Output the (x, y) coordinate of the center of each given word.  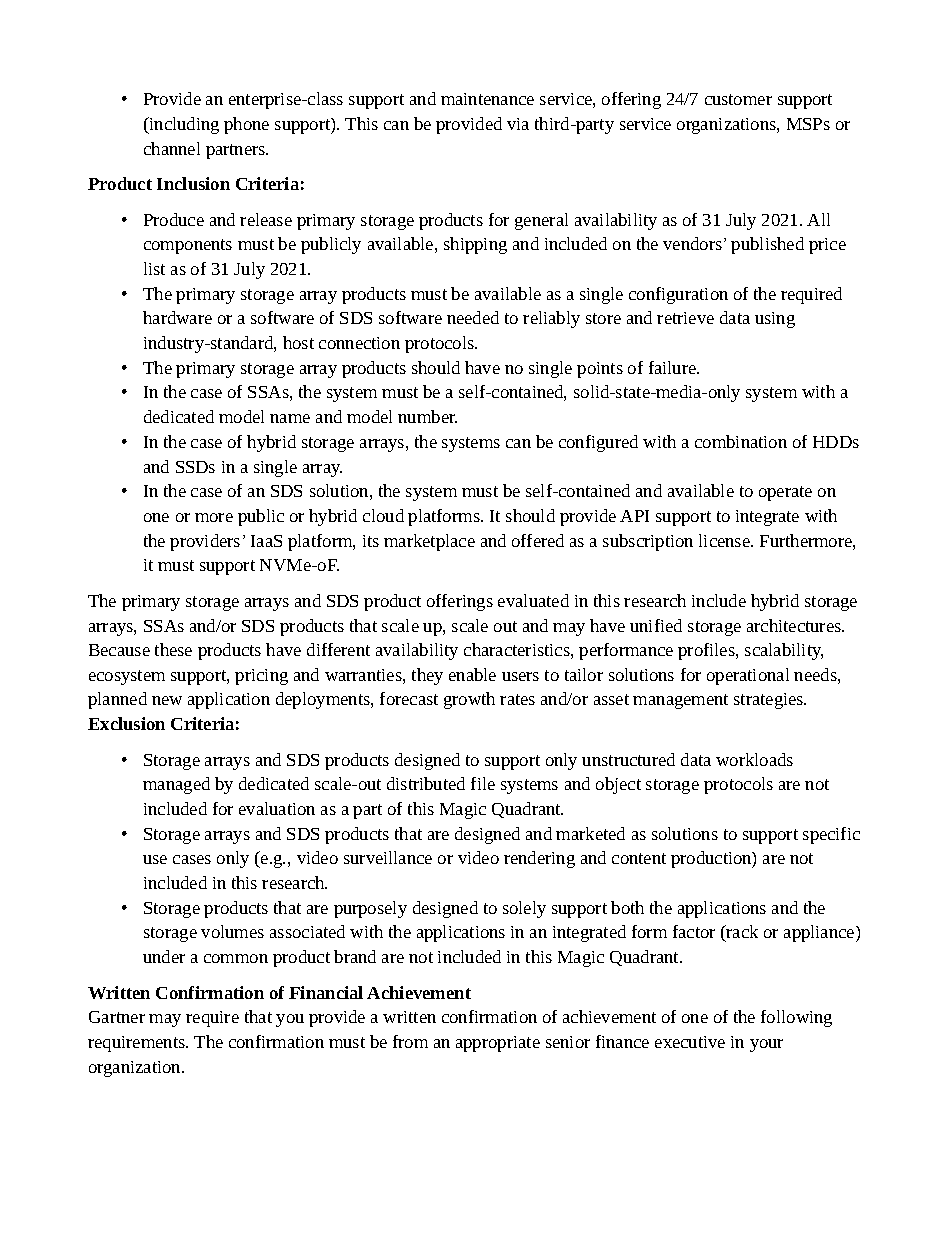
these (173, 649)
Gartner (117, 1017)
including (183, 125)
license (725, 540)
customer (738, 99)
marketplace (429, 542)
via (518, 124)
